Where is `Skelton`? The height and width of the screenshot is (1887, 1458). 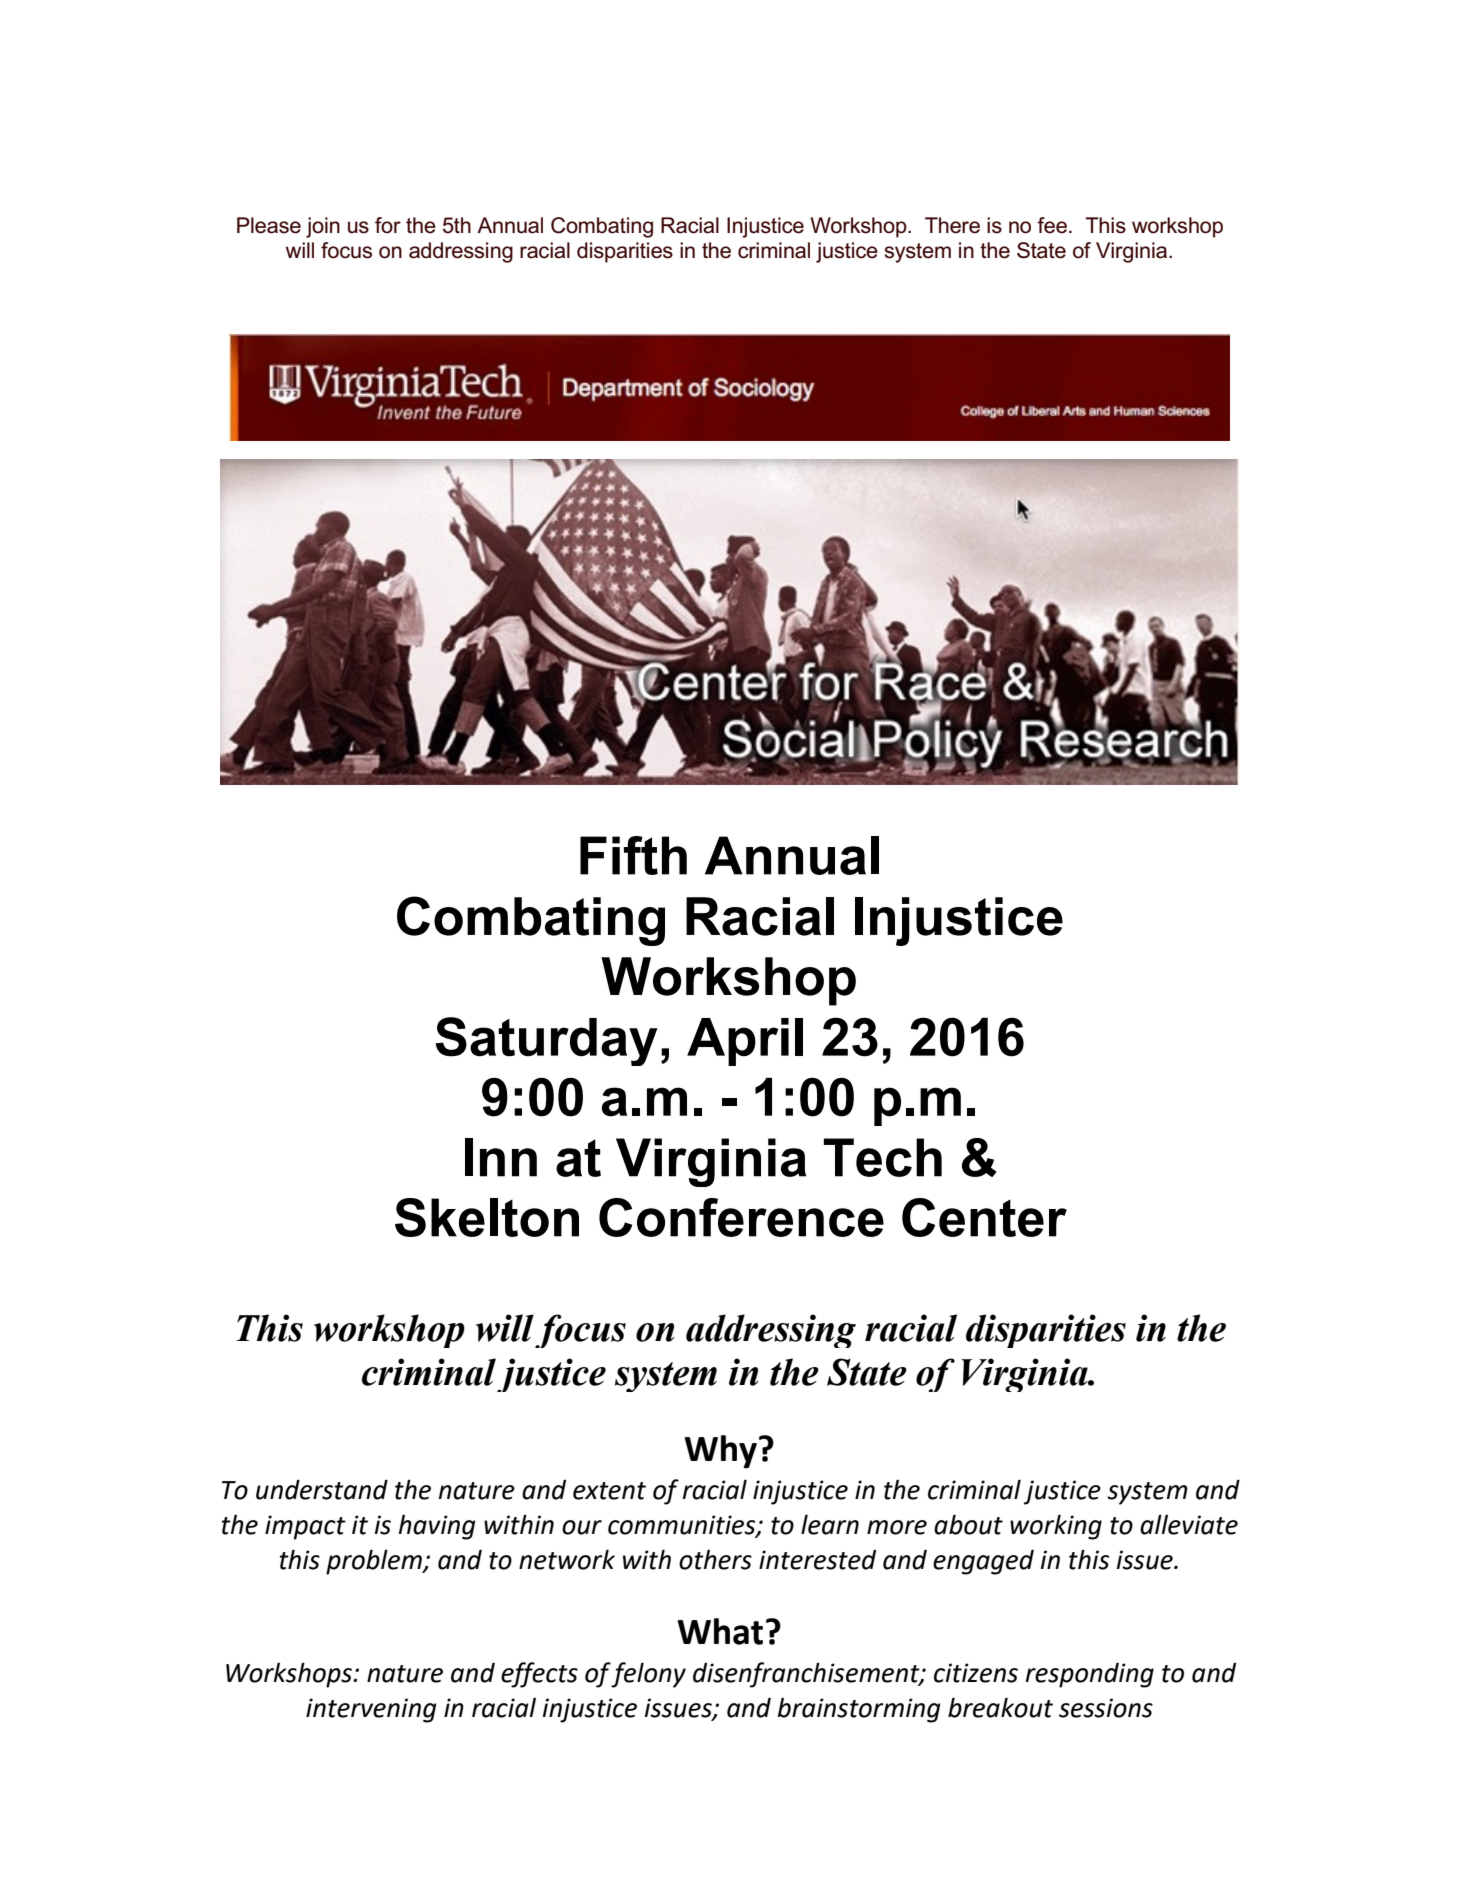 Skelton is located at coordinates (487, 1217).
